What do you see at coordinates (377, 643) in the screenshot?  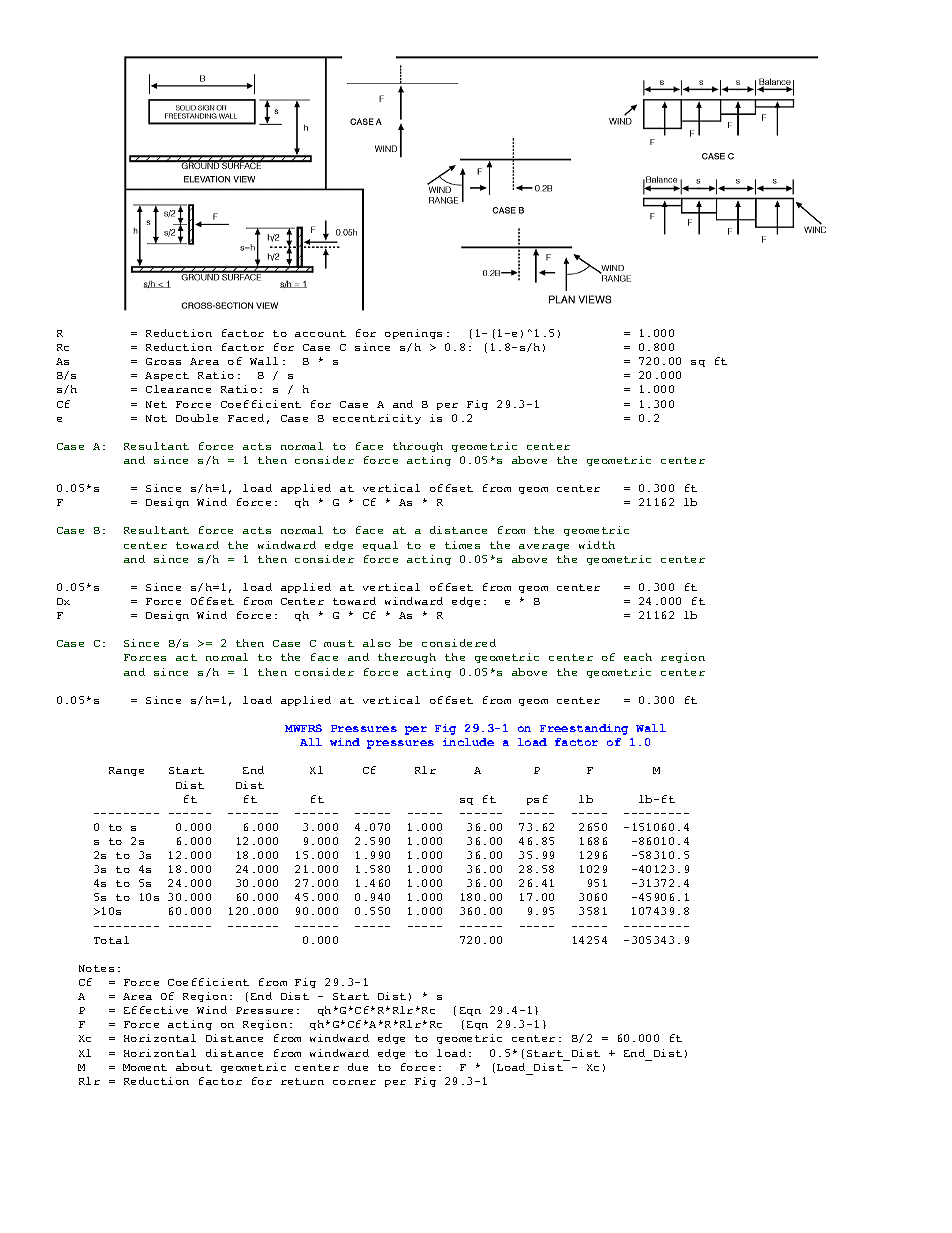 I see `also` at bounding box center [377, 643].
